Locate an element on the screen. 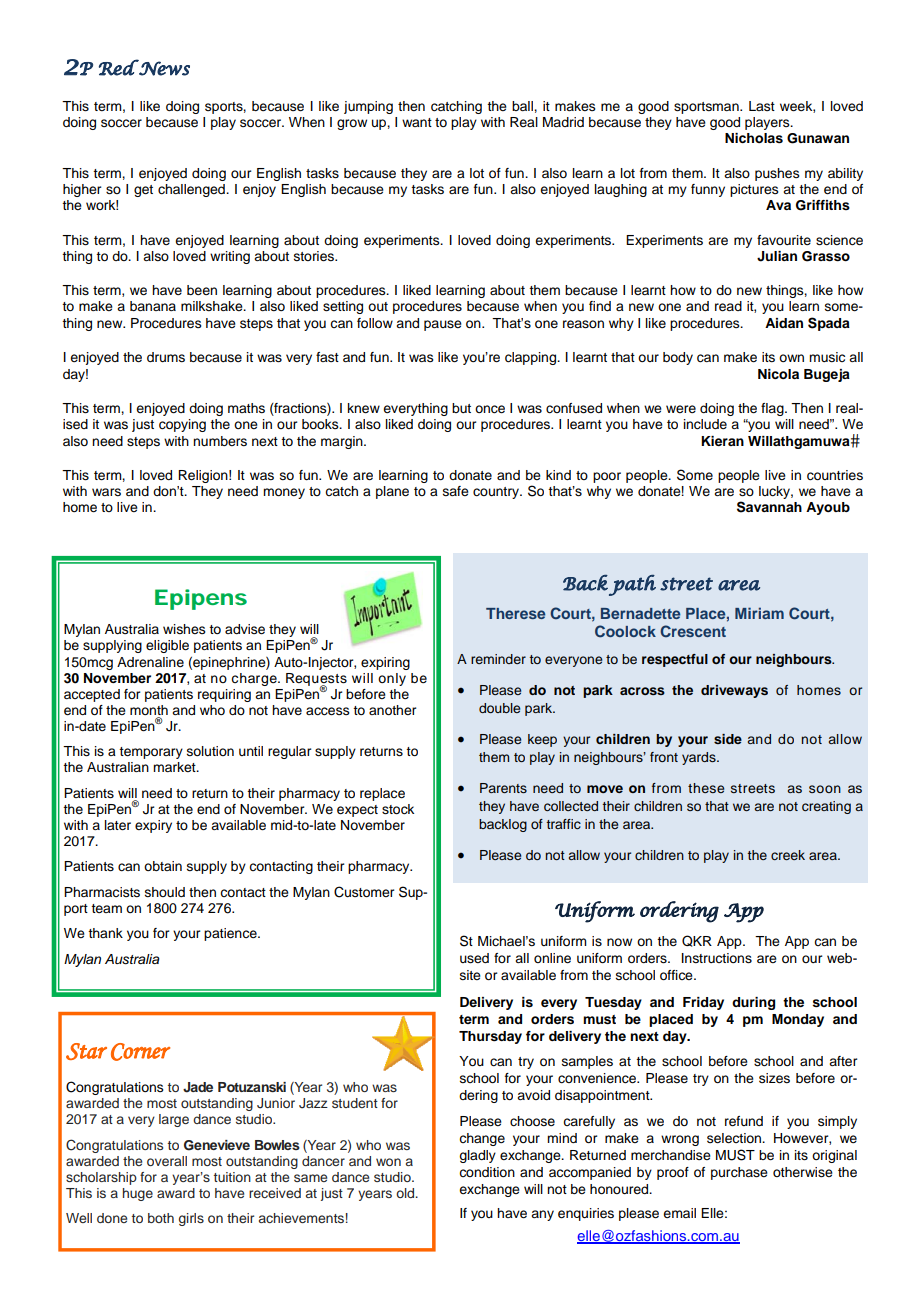  Miriam is located at coordinates (759, 613).
